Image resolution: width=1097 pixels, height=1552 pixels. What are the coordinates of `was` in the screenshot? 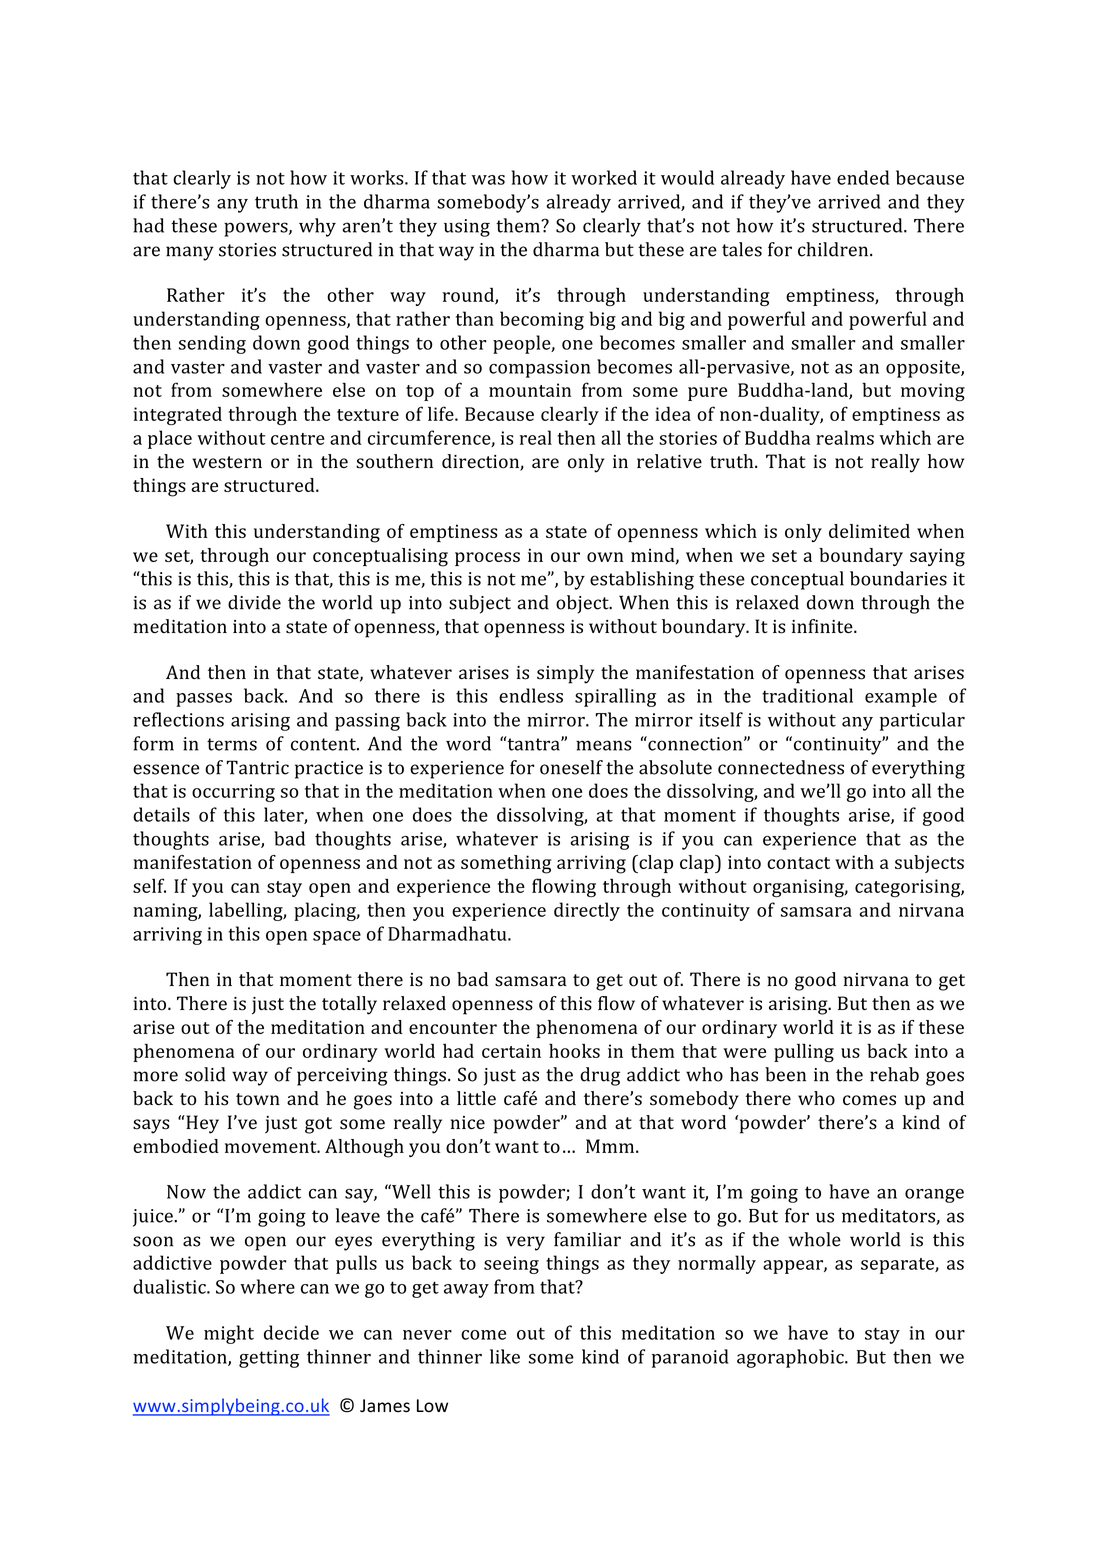 It's located at (488, 180).
